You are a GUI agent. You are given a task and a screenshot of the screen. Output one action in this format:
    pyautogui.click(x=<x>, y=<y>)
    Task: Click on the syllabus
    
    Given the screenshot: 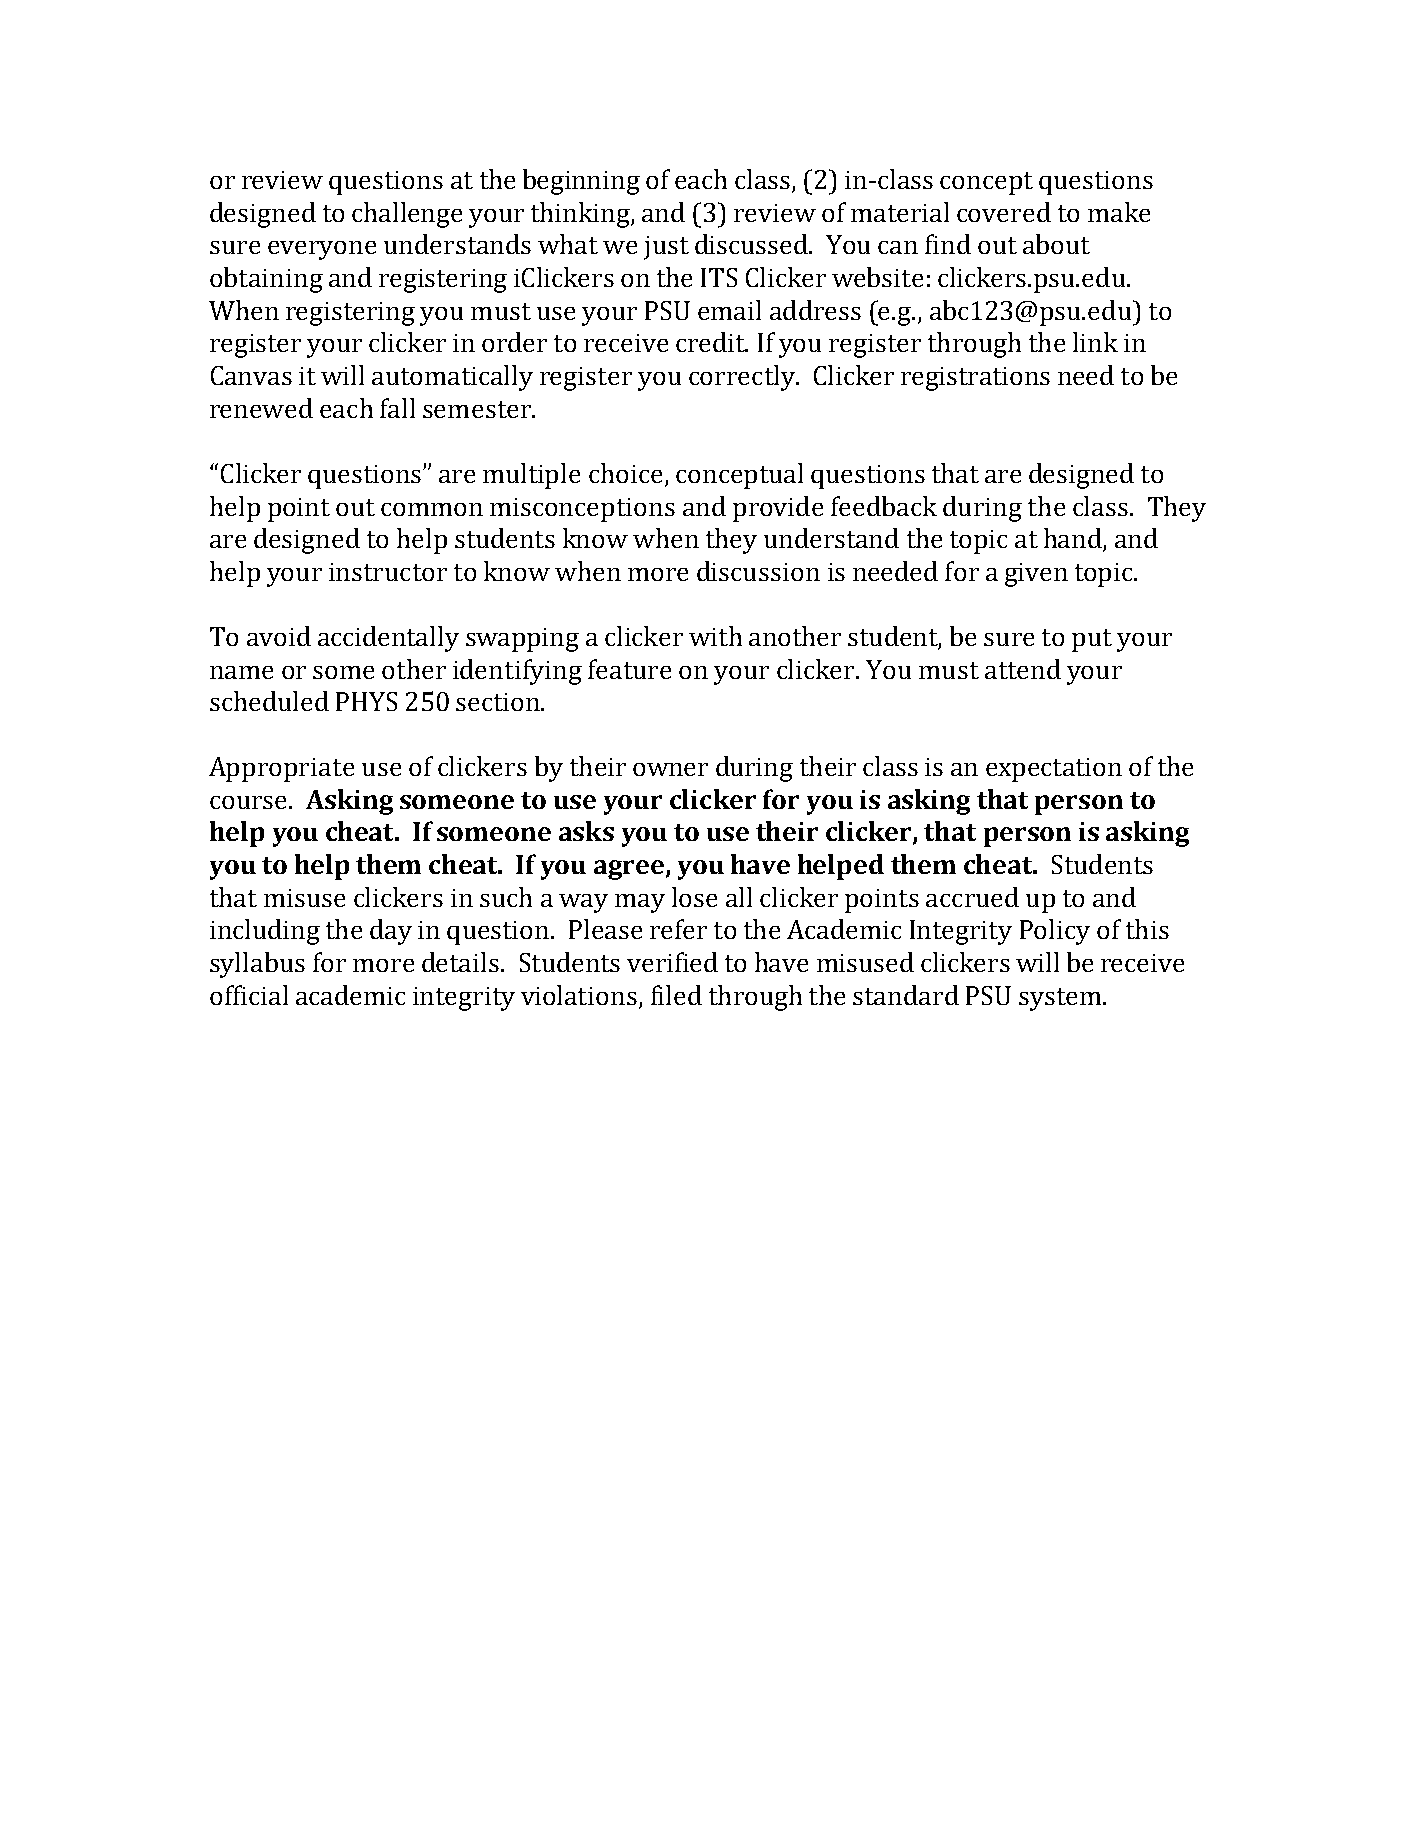 What is the action you would take?
    pyautogui.click(x=257, y=965)
